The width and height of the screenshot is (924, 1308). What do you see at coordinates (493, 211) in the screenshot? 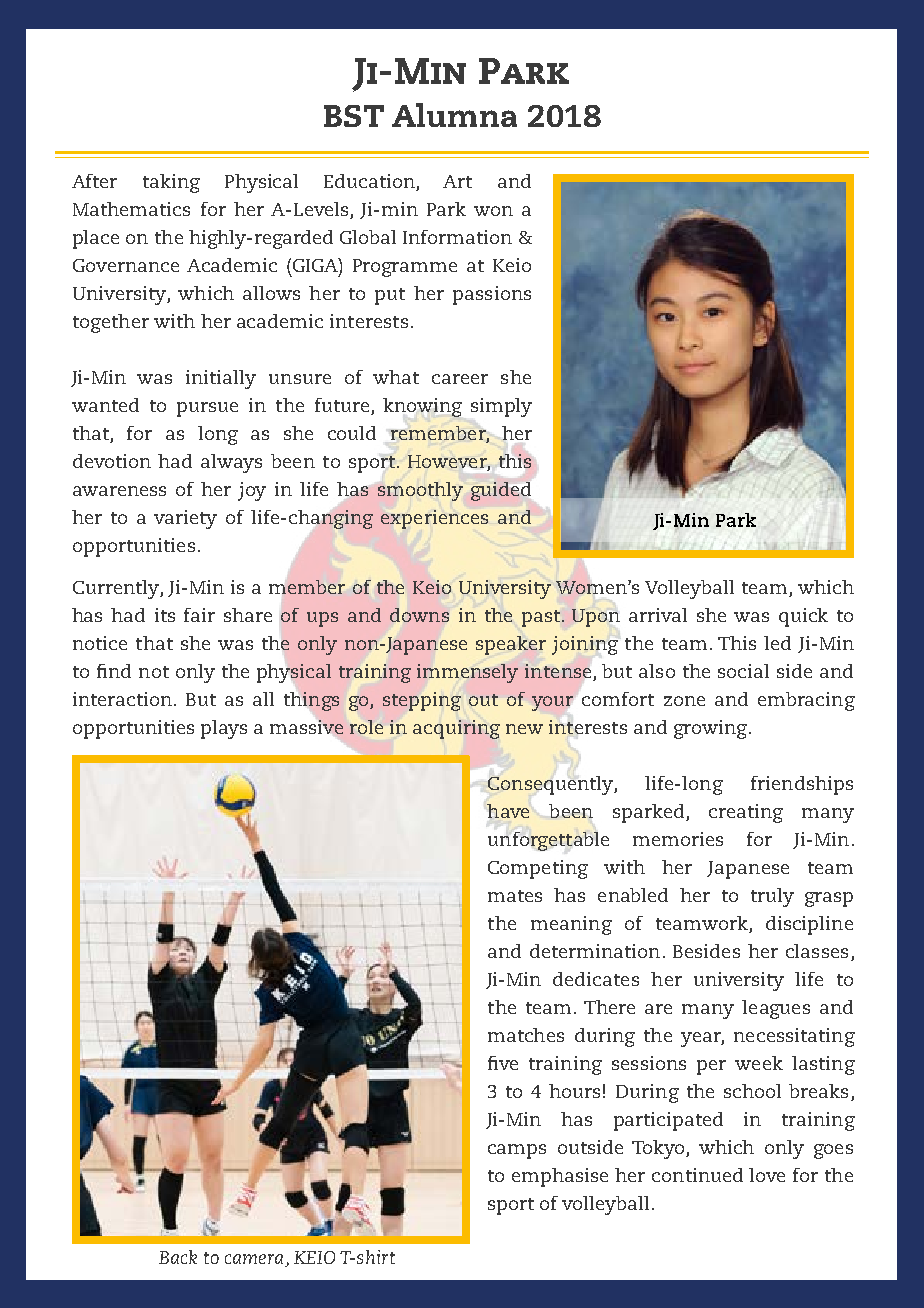
I see `won` at bounding box center [493, 211].
